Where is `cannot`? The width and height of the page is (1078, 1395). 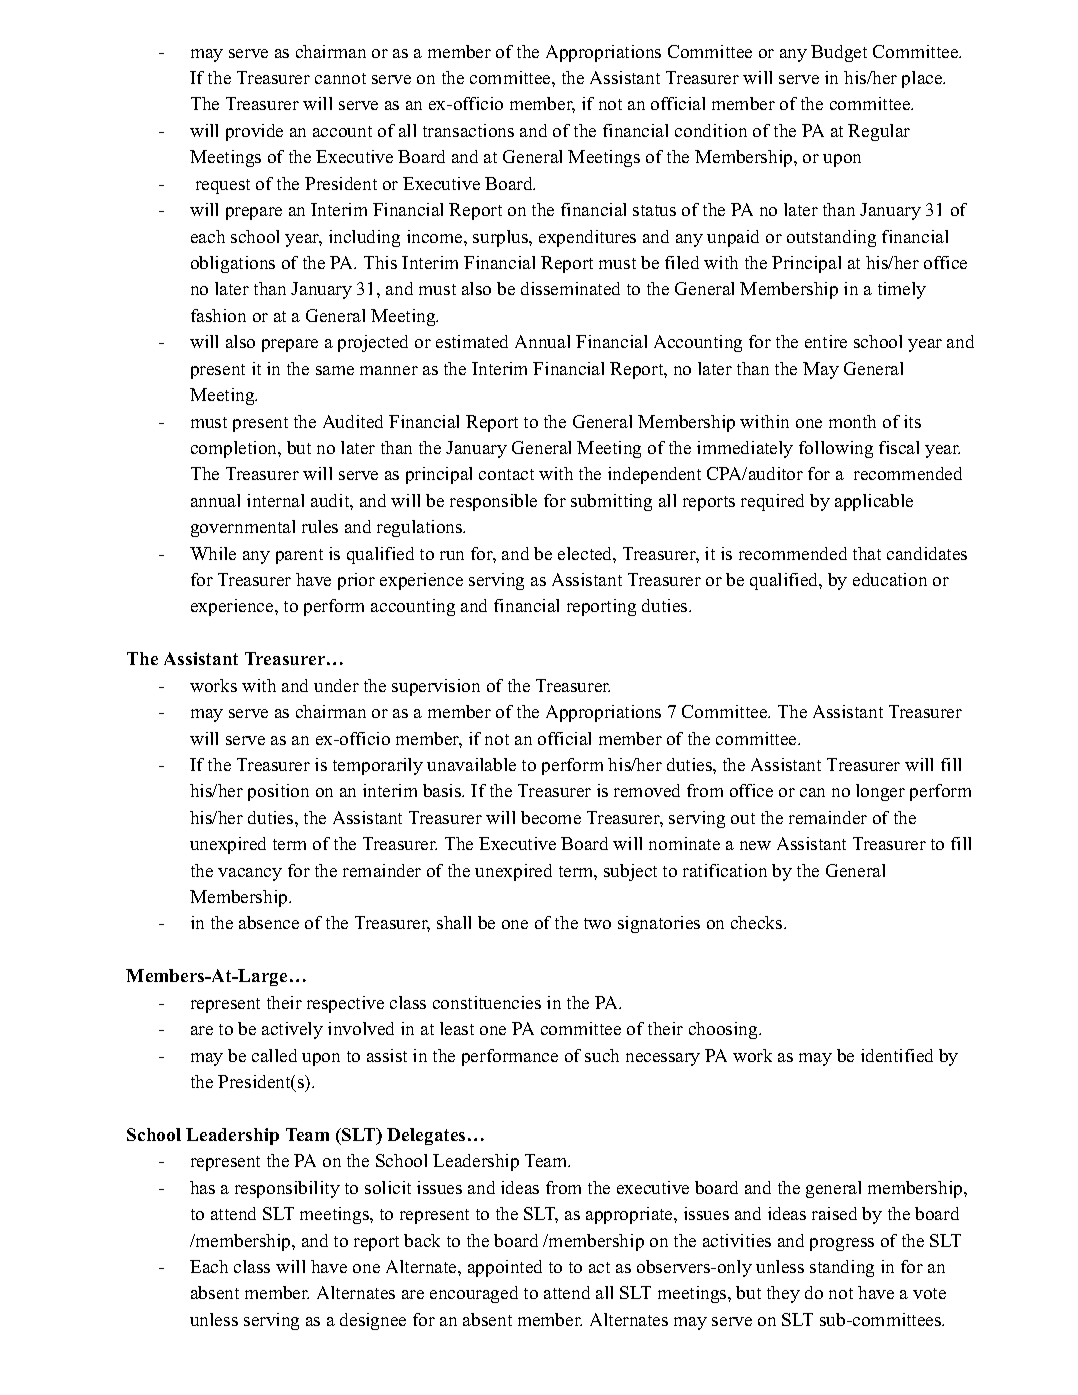 cannot is located at coordinates (340, 78).
